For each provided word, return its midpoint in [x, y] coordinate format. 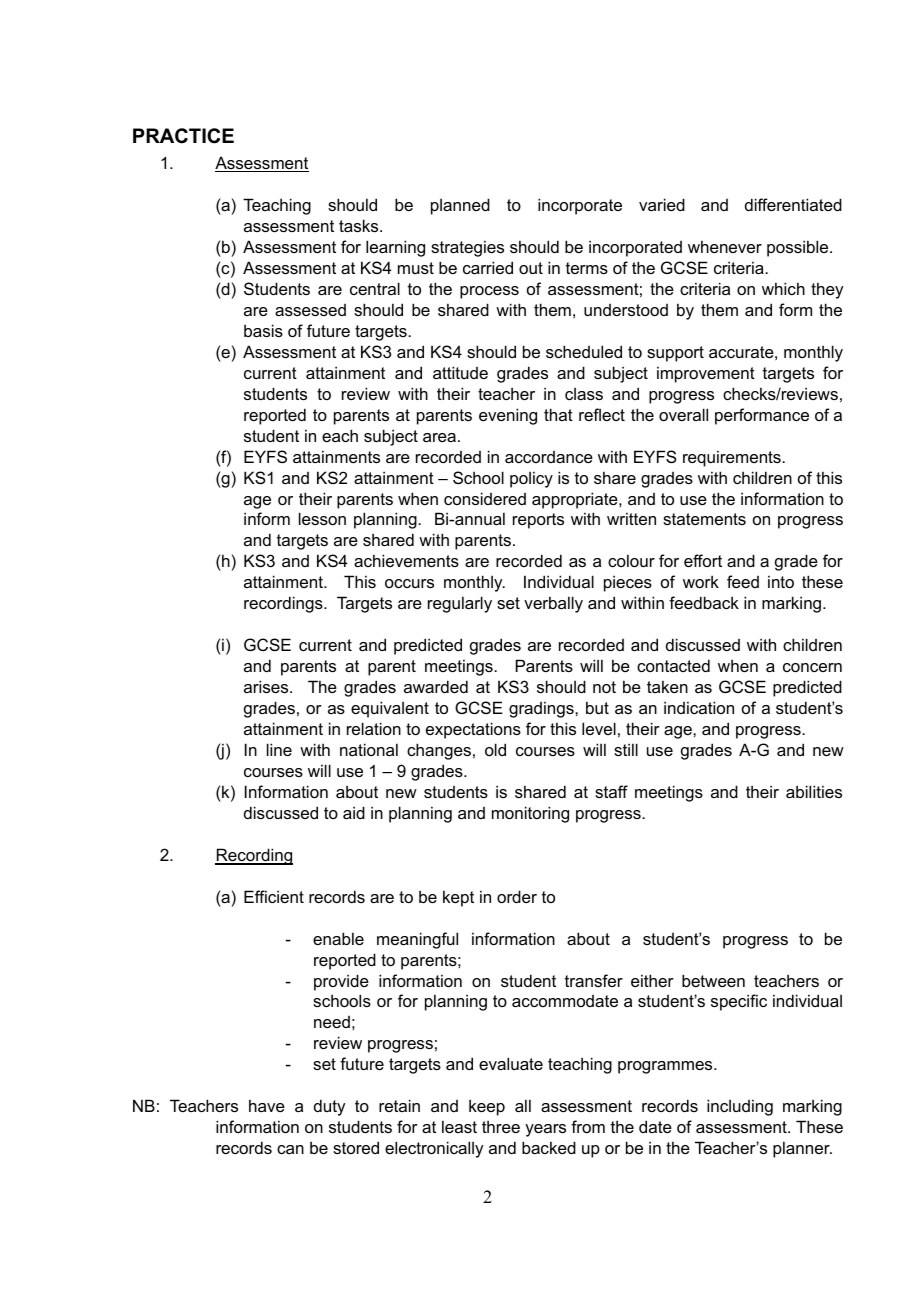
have [267, 1105]
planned [460, 206]
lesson [322, 518]
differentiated [793, 204]
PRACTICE [183, 136]
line [279, 749]
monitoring [530, 814]
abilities [814, 791]
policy [531, 479]
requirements [733, 458]
